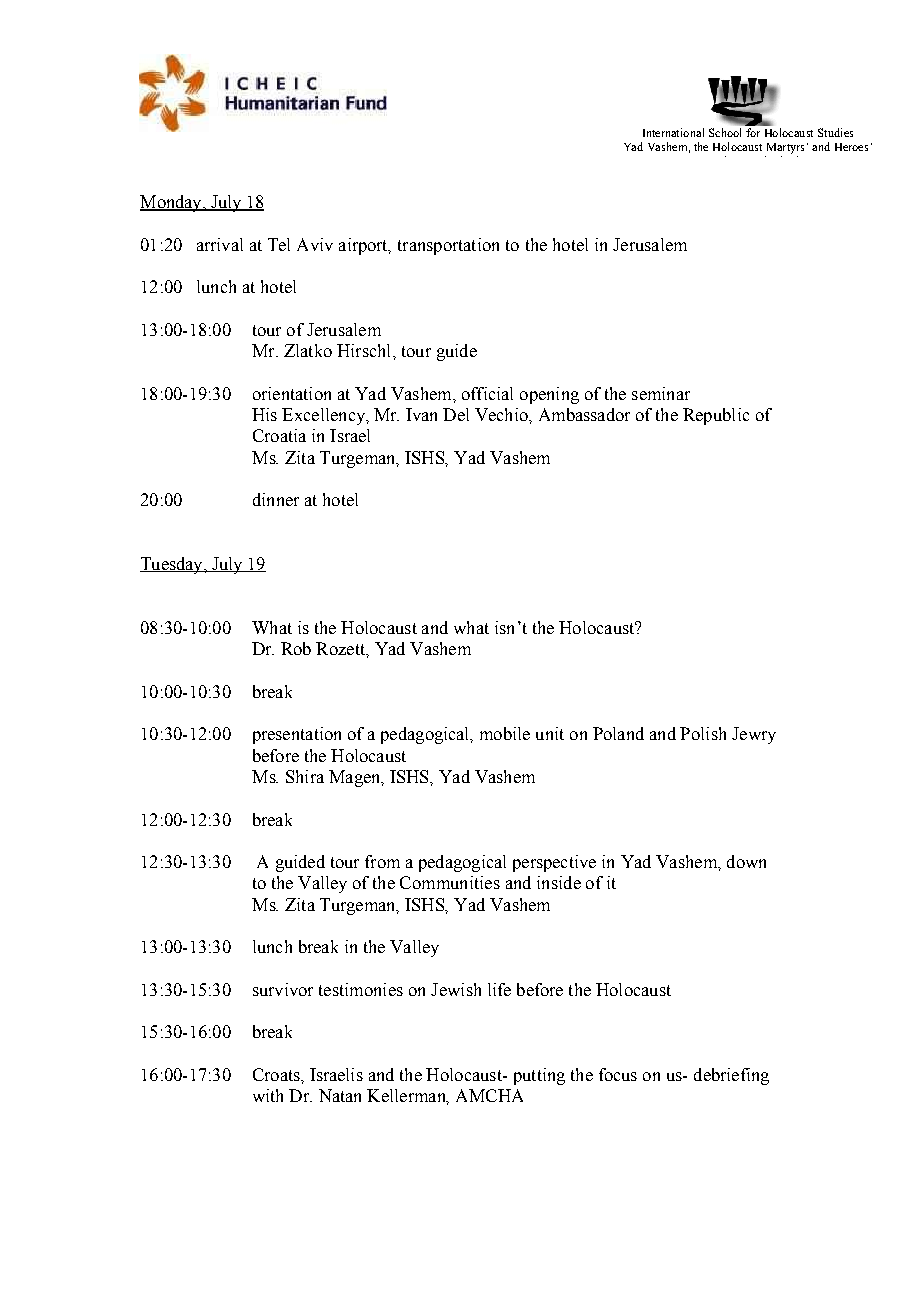 This screenshot has height=1308, width=924. What do you see at coordinates (754, 735) in the screenshot?
I see `Jewry` at bounding box center [754, 735].
